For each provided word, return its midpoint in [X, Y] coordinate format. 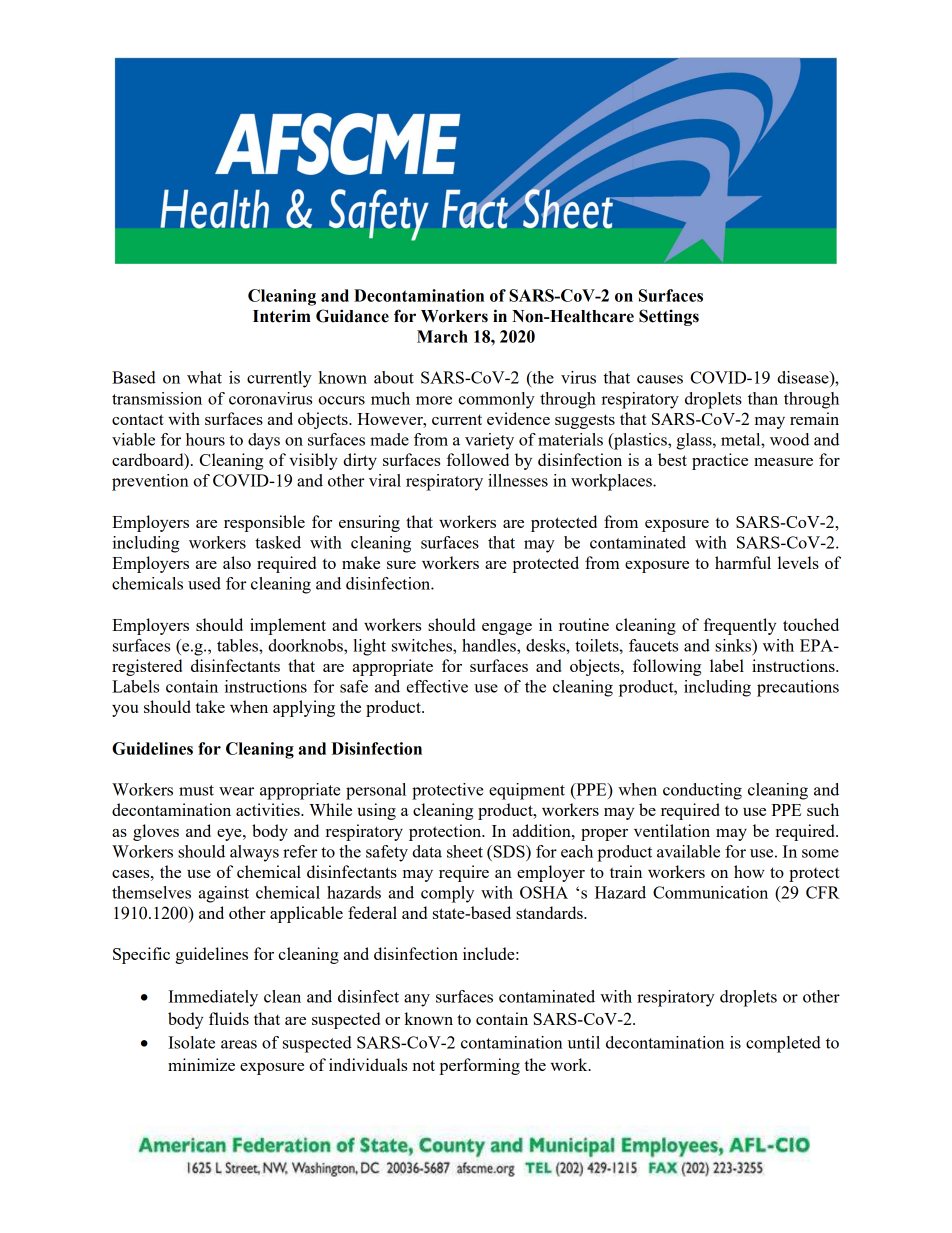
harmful [743, 562]
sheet [465, 851]
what [204, 377]
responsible [264, 523]
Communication [710, 892]
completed [783, 1044]
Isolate [191, 1042]
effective [437, 686]
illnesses [518, 480]
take [210, 706]
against [223, 894]
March [442, 336]
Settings [669, 317]
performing [479, 1066]
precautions [798, 688]
